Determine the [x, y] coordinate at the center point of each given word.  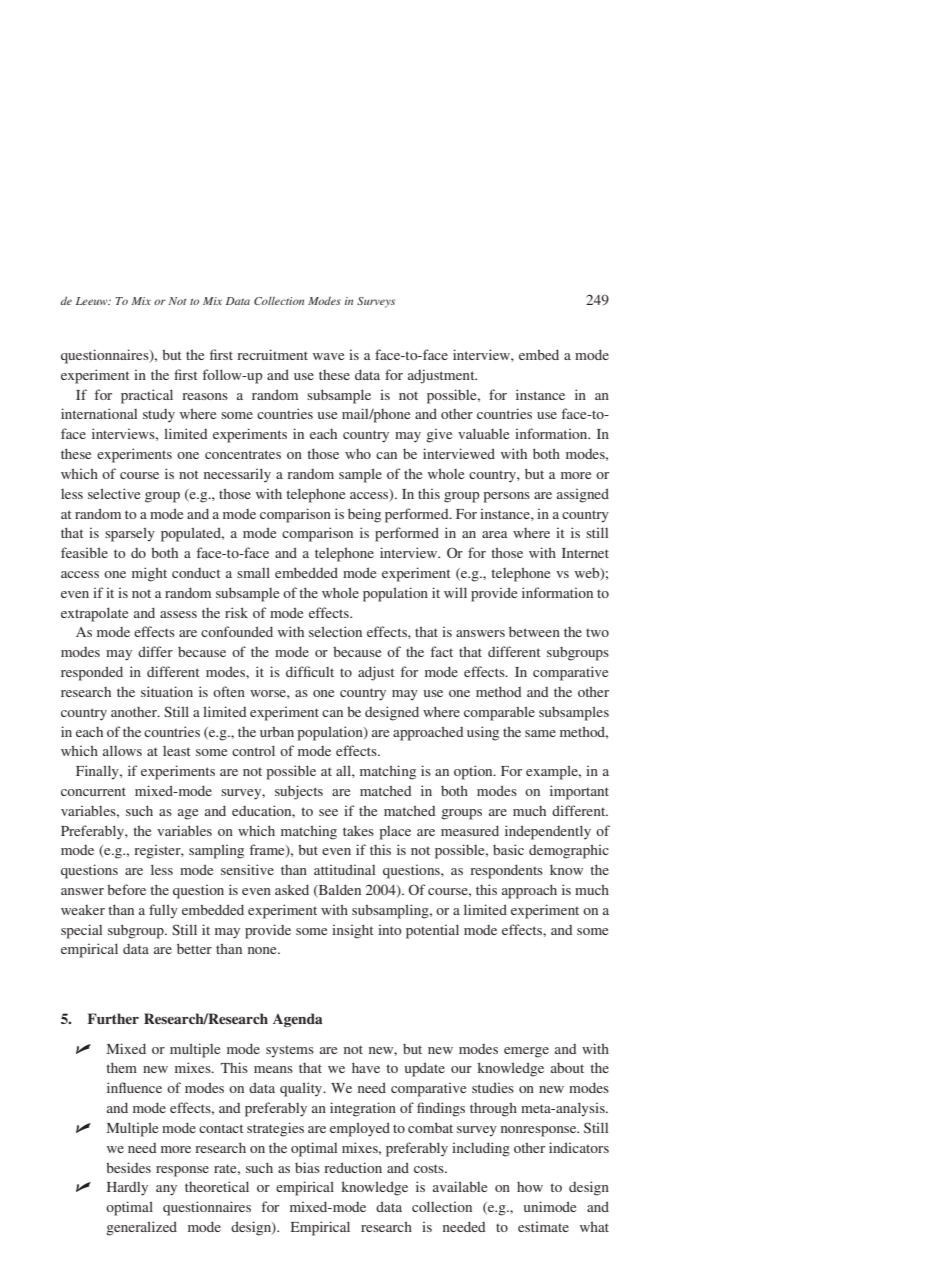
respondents [506, 871]
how [530, 1187]
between [534, 631]
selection [335, 631]
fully [163, 911]
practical [147, 396]
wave [328, 356]
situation [167, 691]
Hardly [127, 1189]
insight [353, 931]
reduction [353, 1167]
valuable [483, 433]
